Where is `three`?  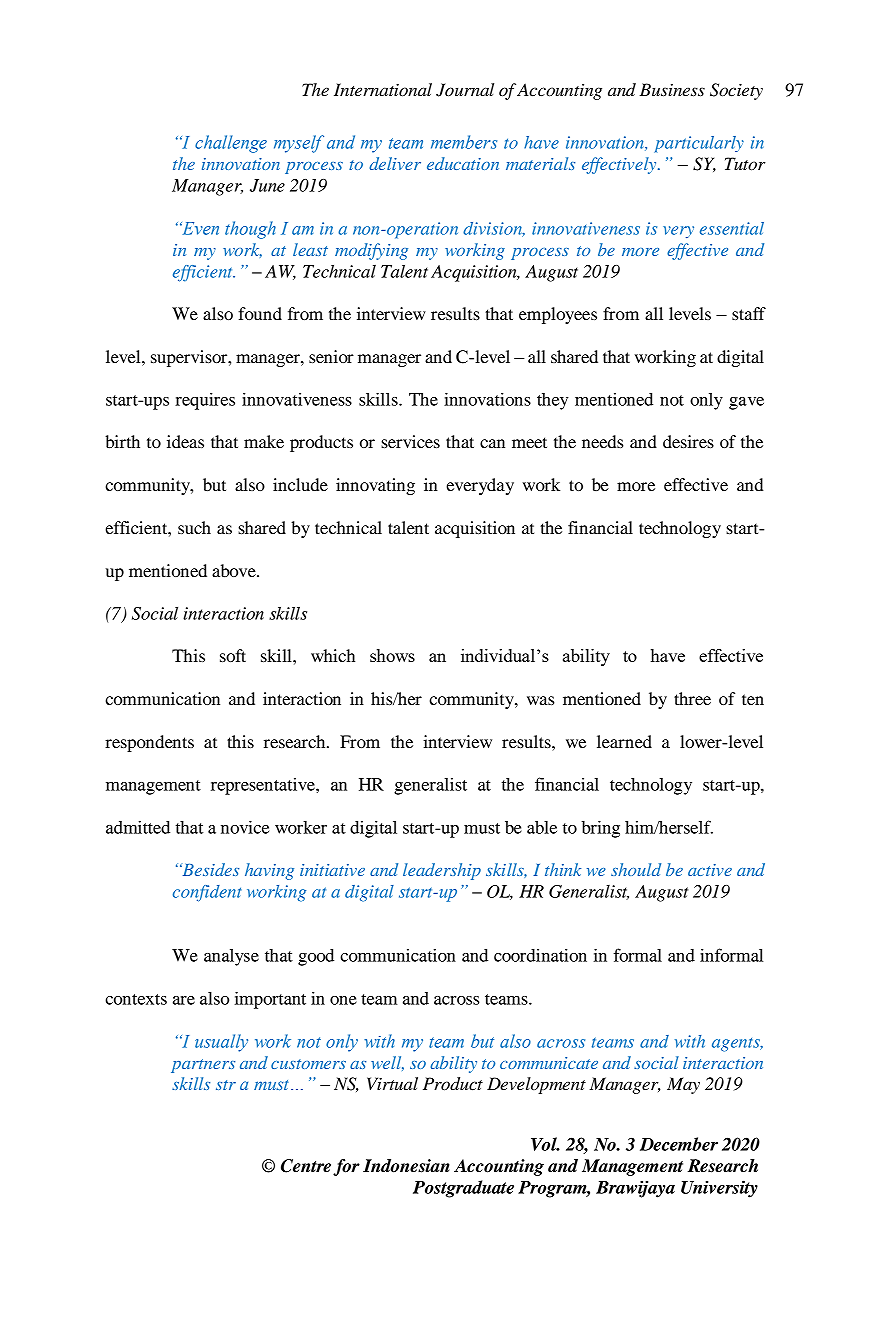 three is located at coordinates (692, 698).
